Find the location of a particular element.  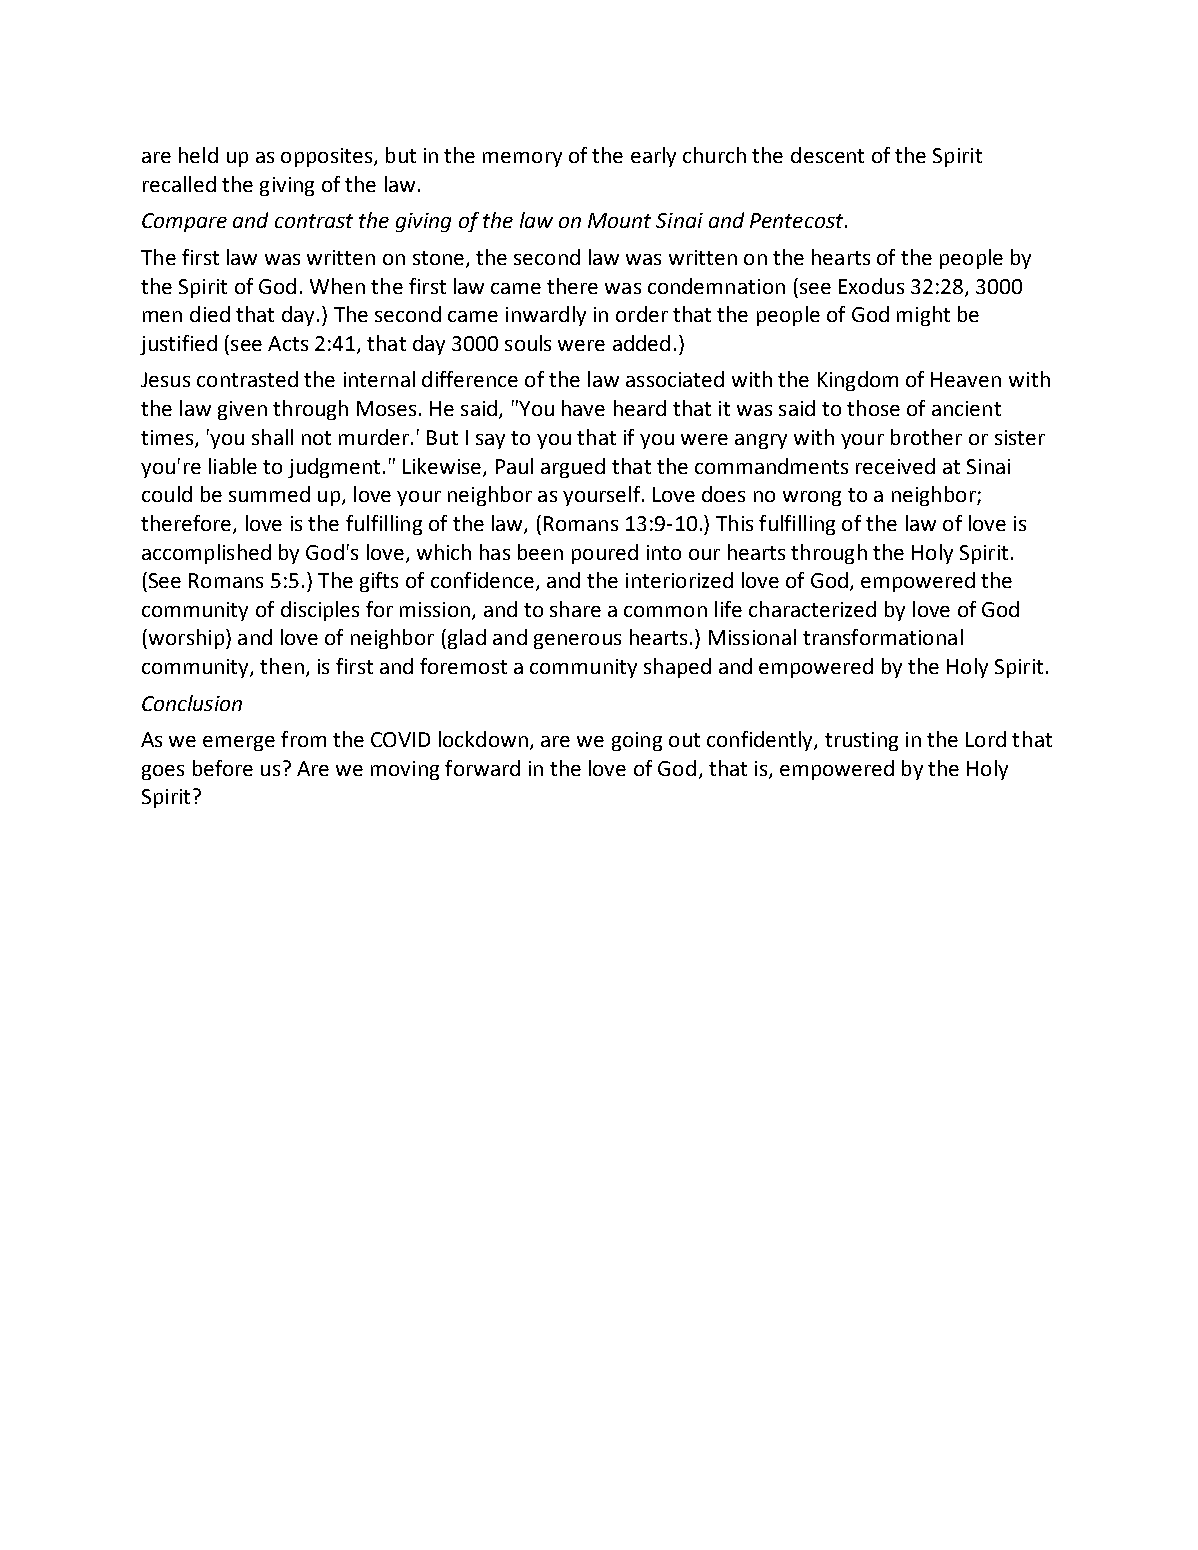

received is located at coordinates (895, 466).
